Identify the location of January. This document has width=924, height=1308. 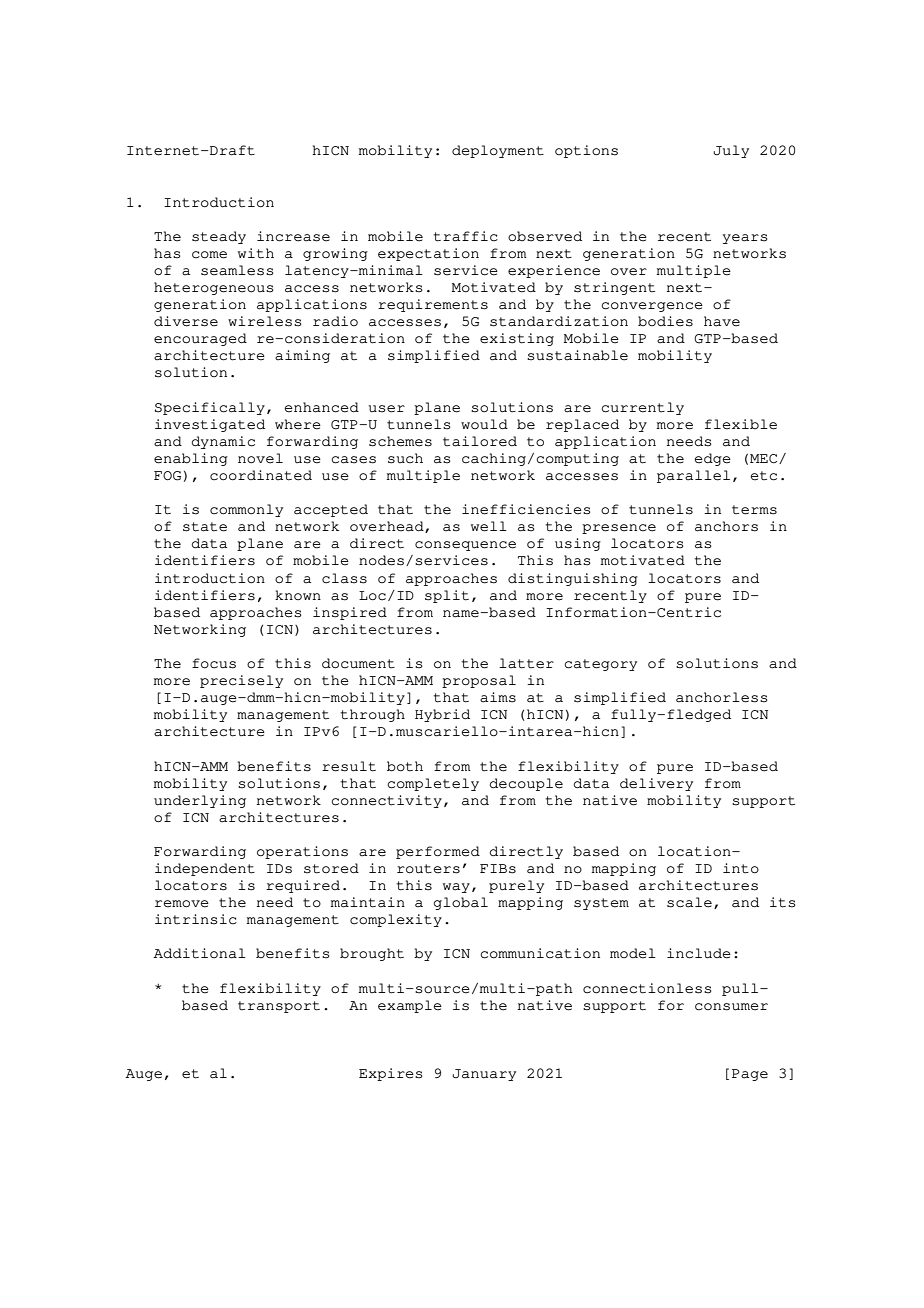
(484, 1075).
